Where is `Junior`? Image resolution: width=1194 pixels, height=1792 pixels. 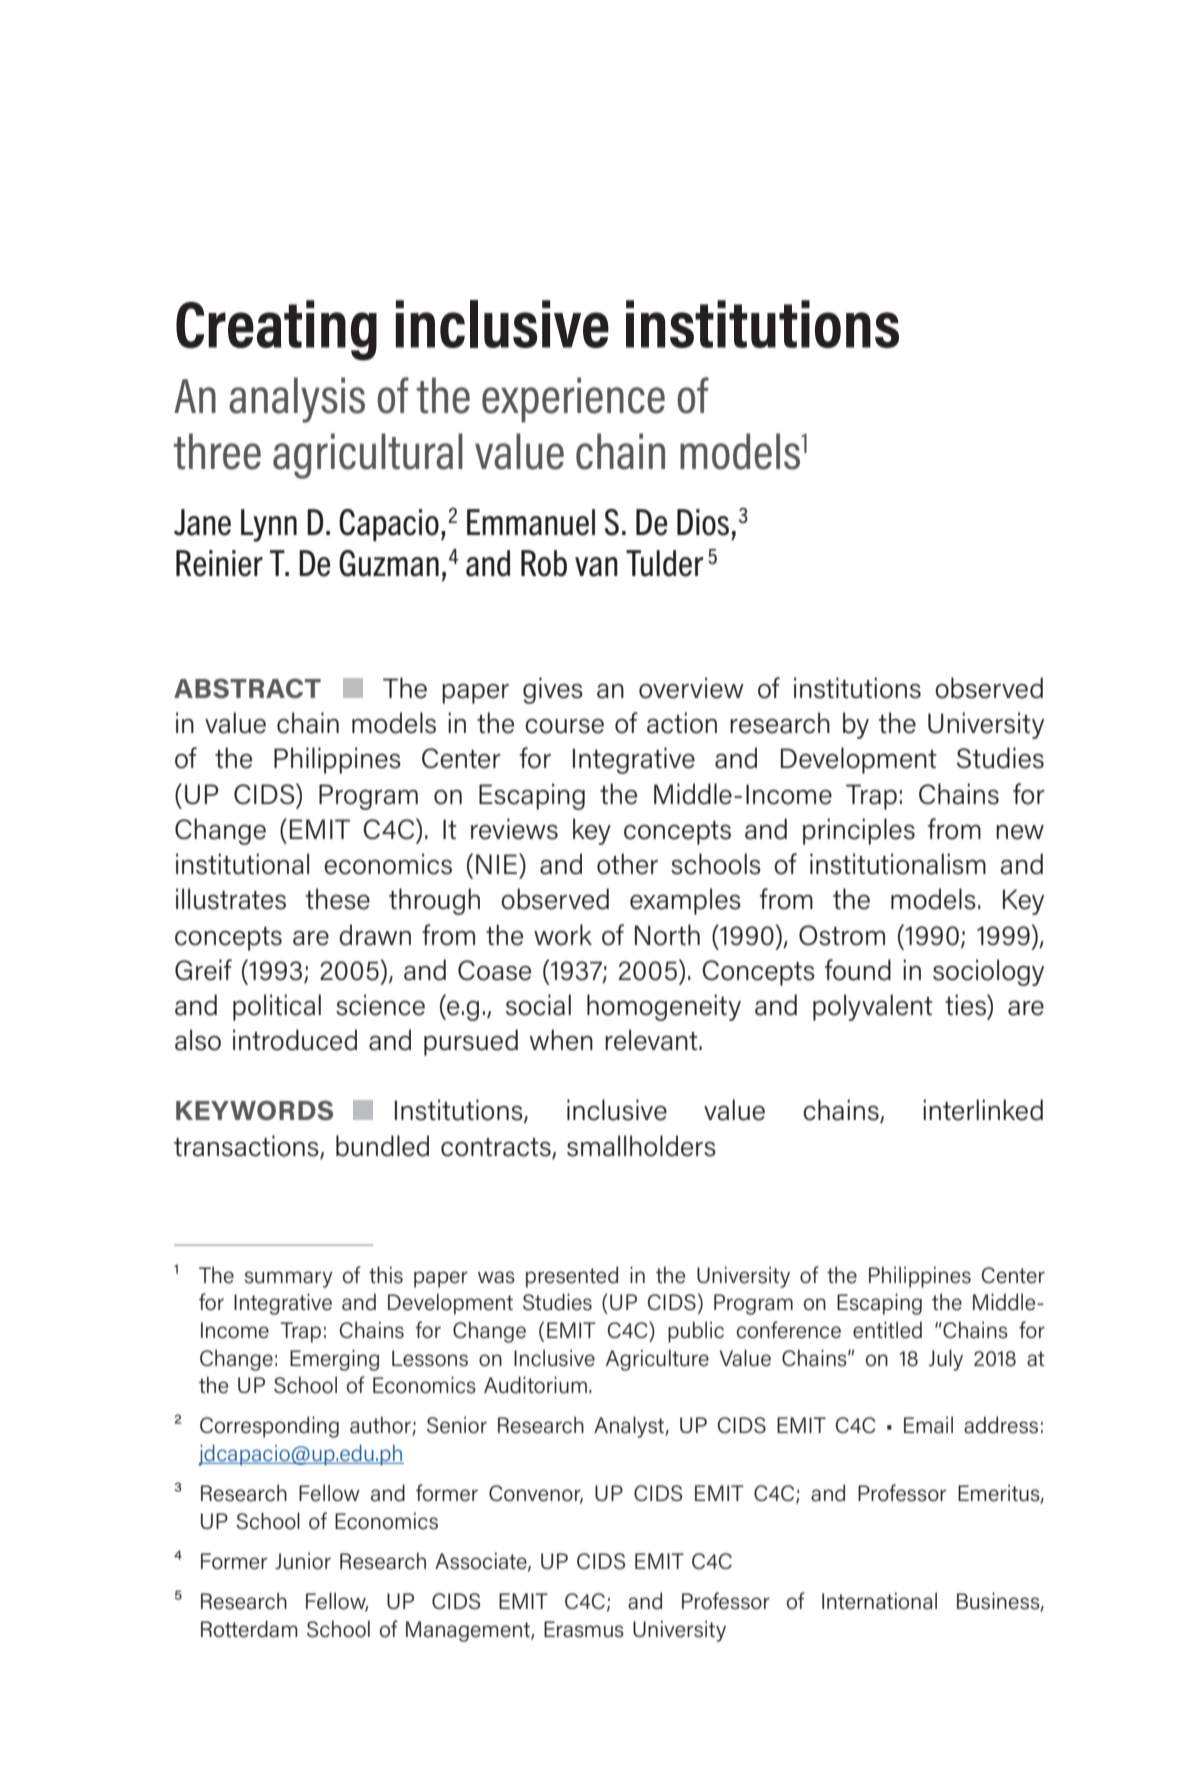
Junior is located at coordinates (303, 1561).
